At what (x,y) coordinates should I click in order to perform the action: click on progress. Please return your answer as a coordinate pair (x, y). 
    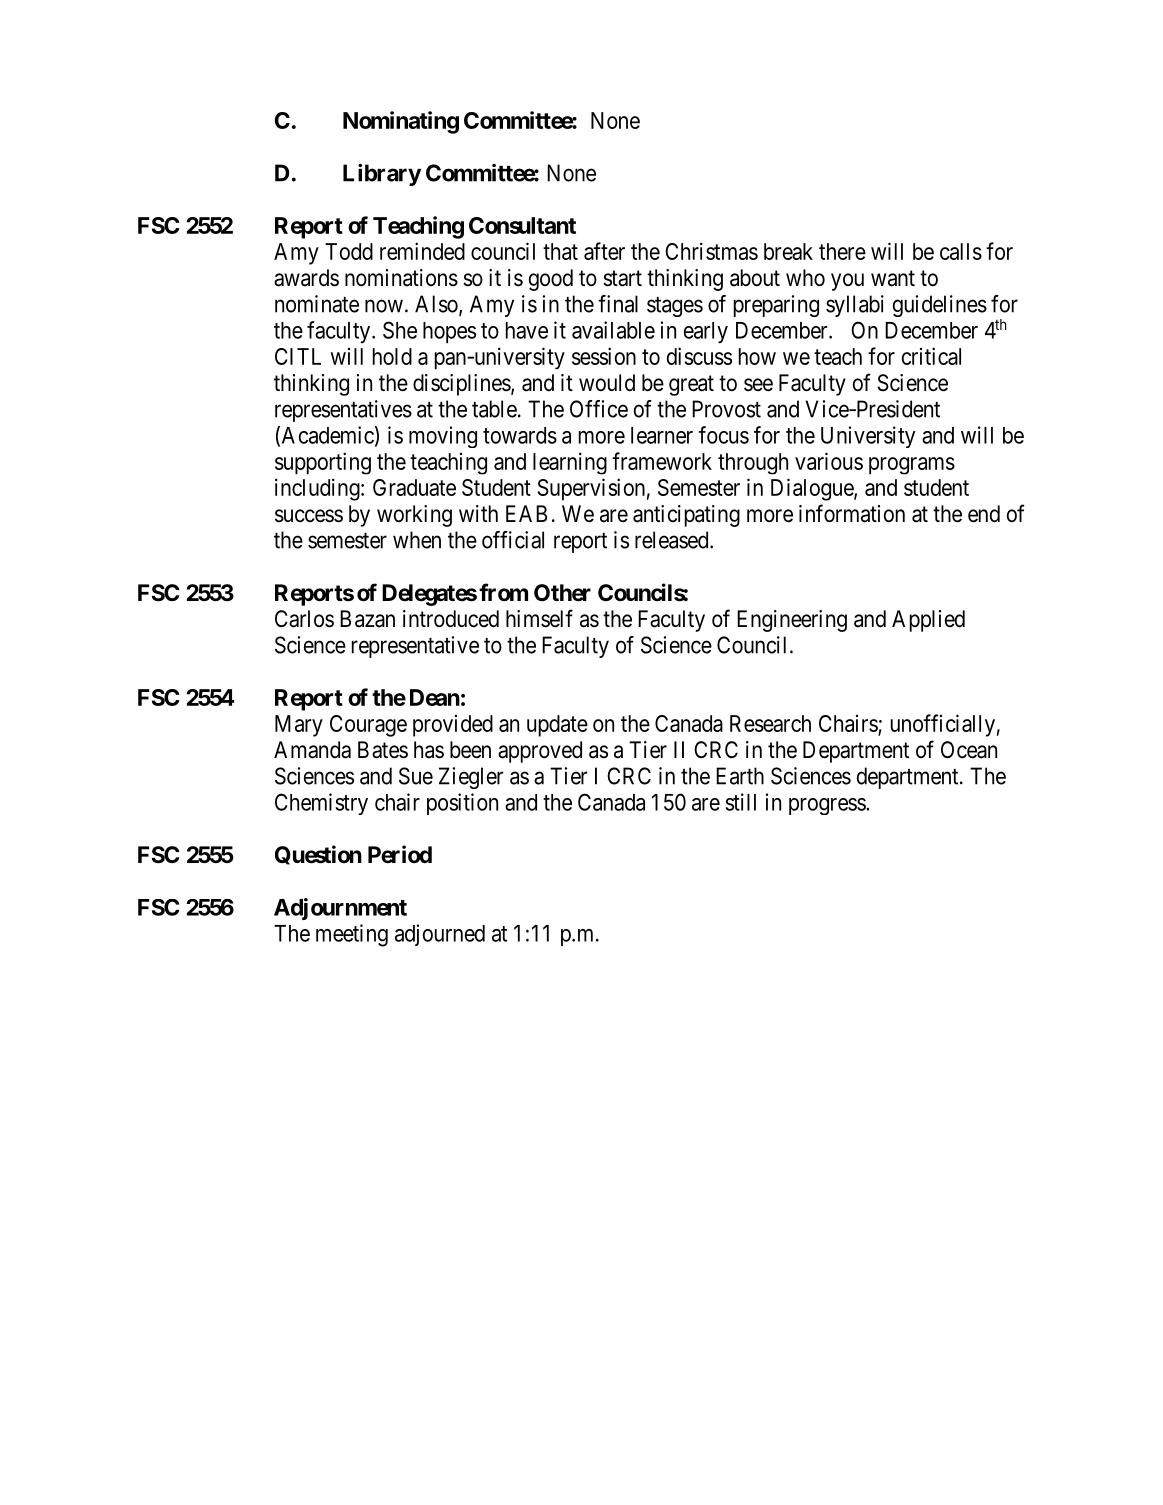
    Looking at the image, I should click on (828, 806).
